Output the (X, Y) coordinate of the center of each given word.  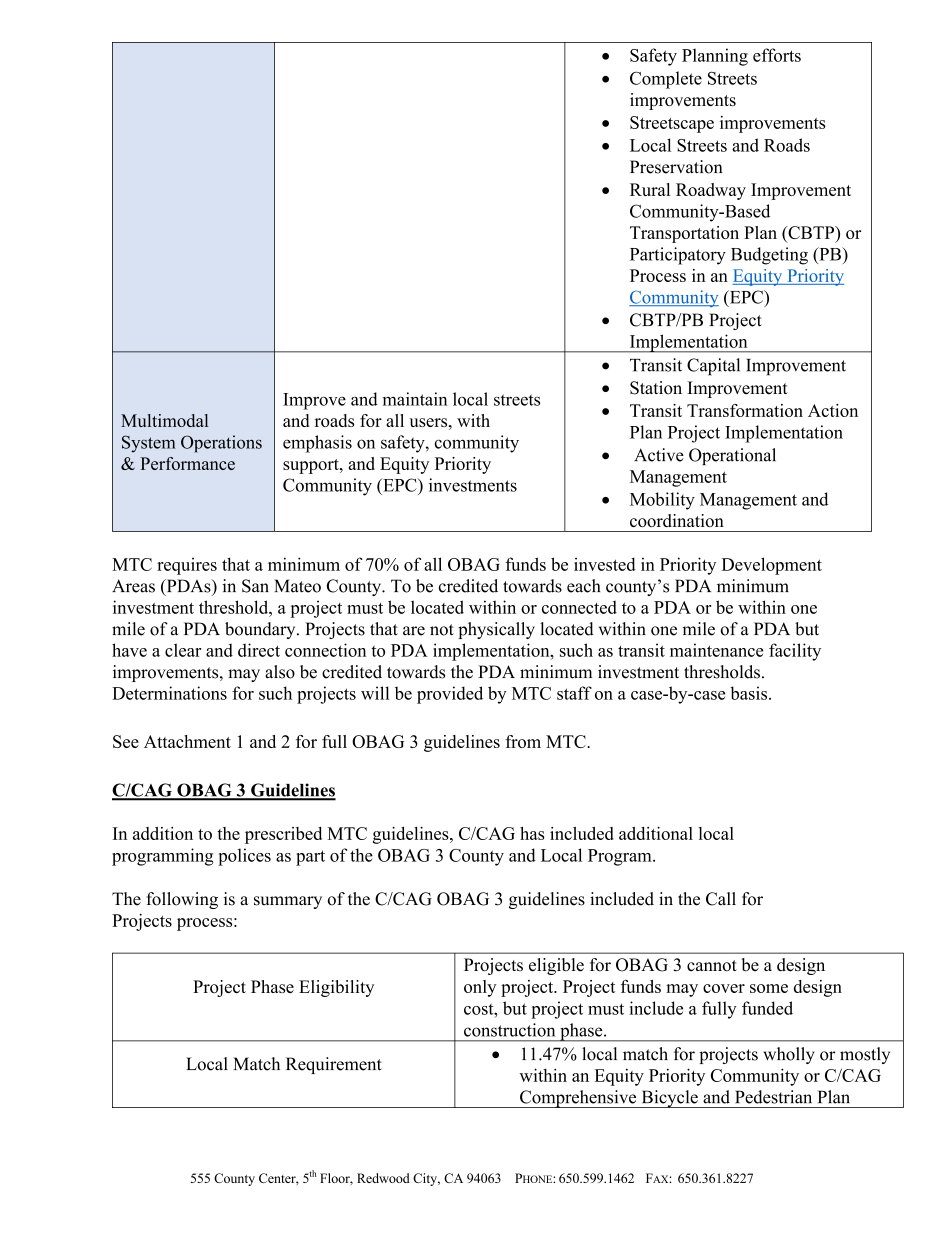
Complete (666, 80)
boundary (261, 630)
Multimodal (164, 420)
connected (579, 607)
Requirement (334, 1065)
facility (795, 652)
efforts (777, 55)
